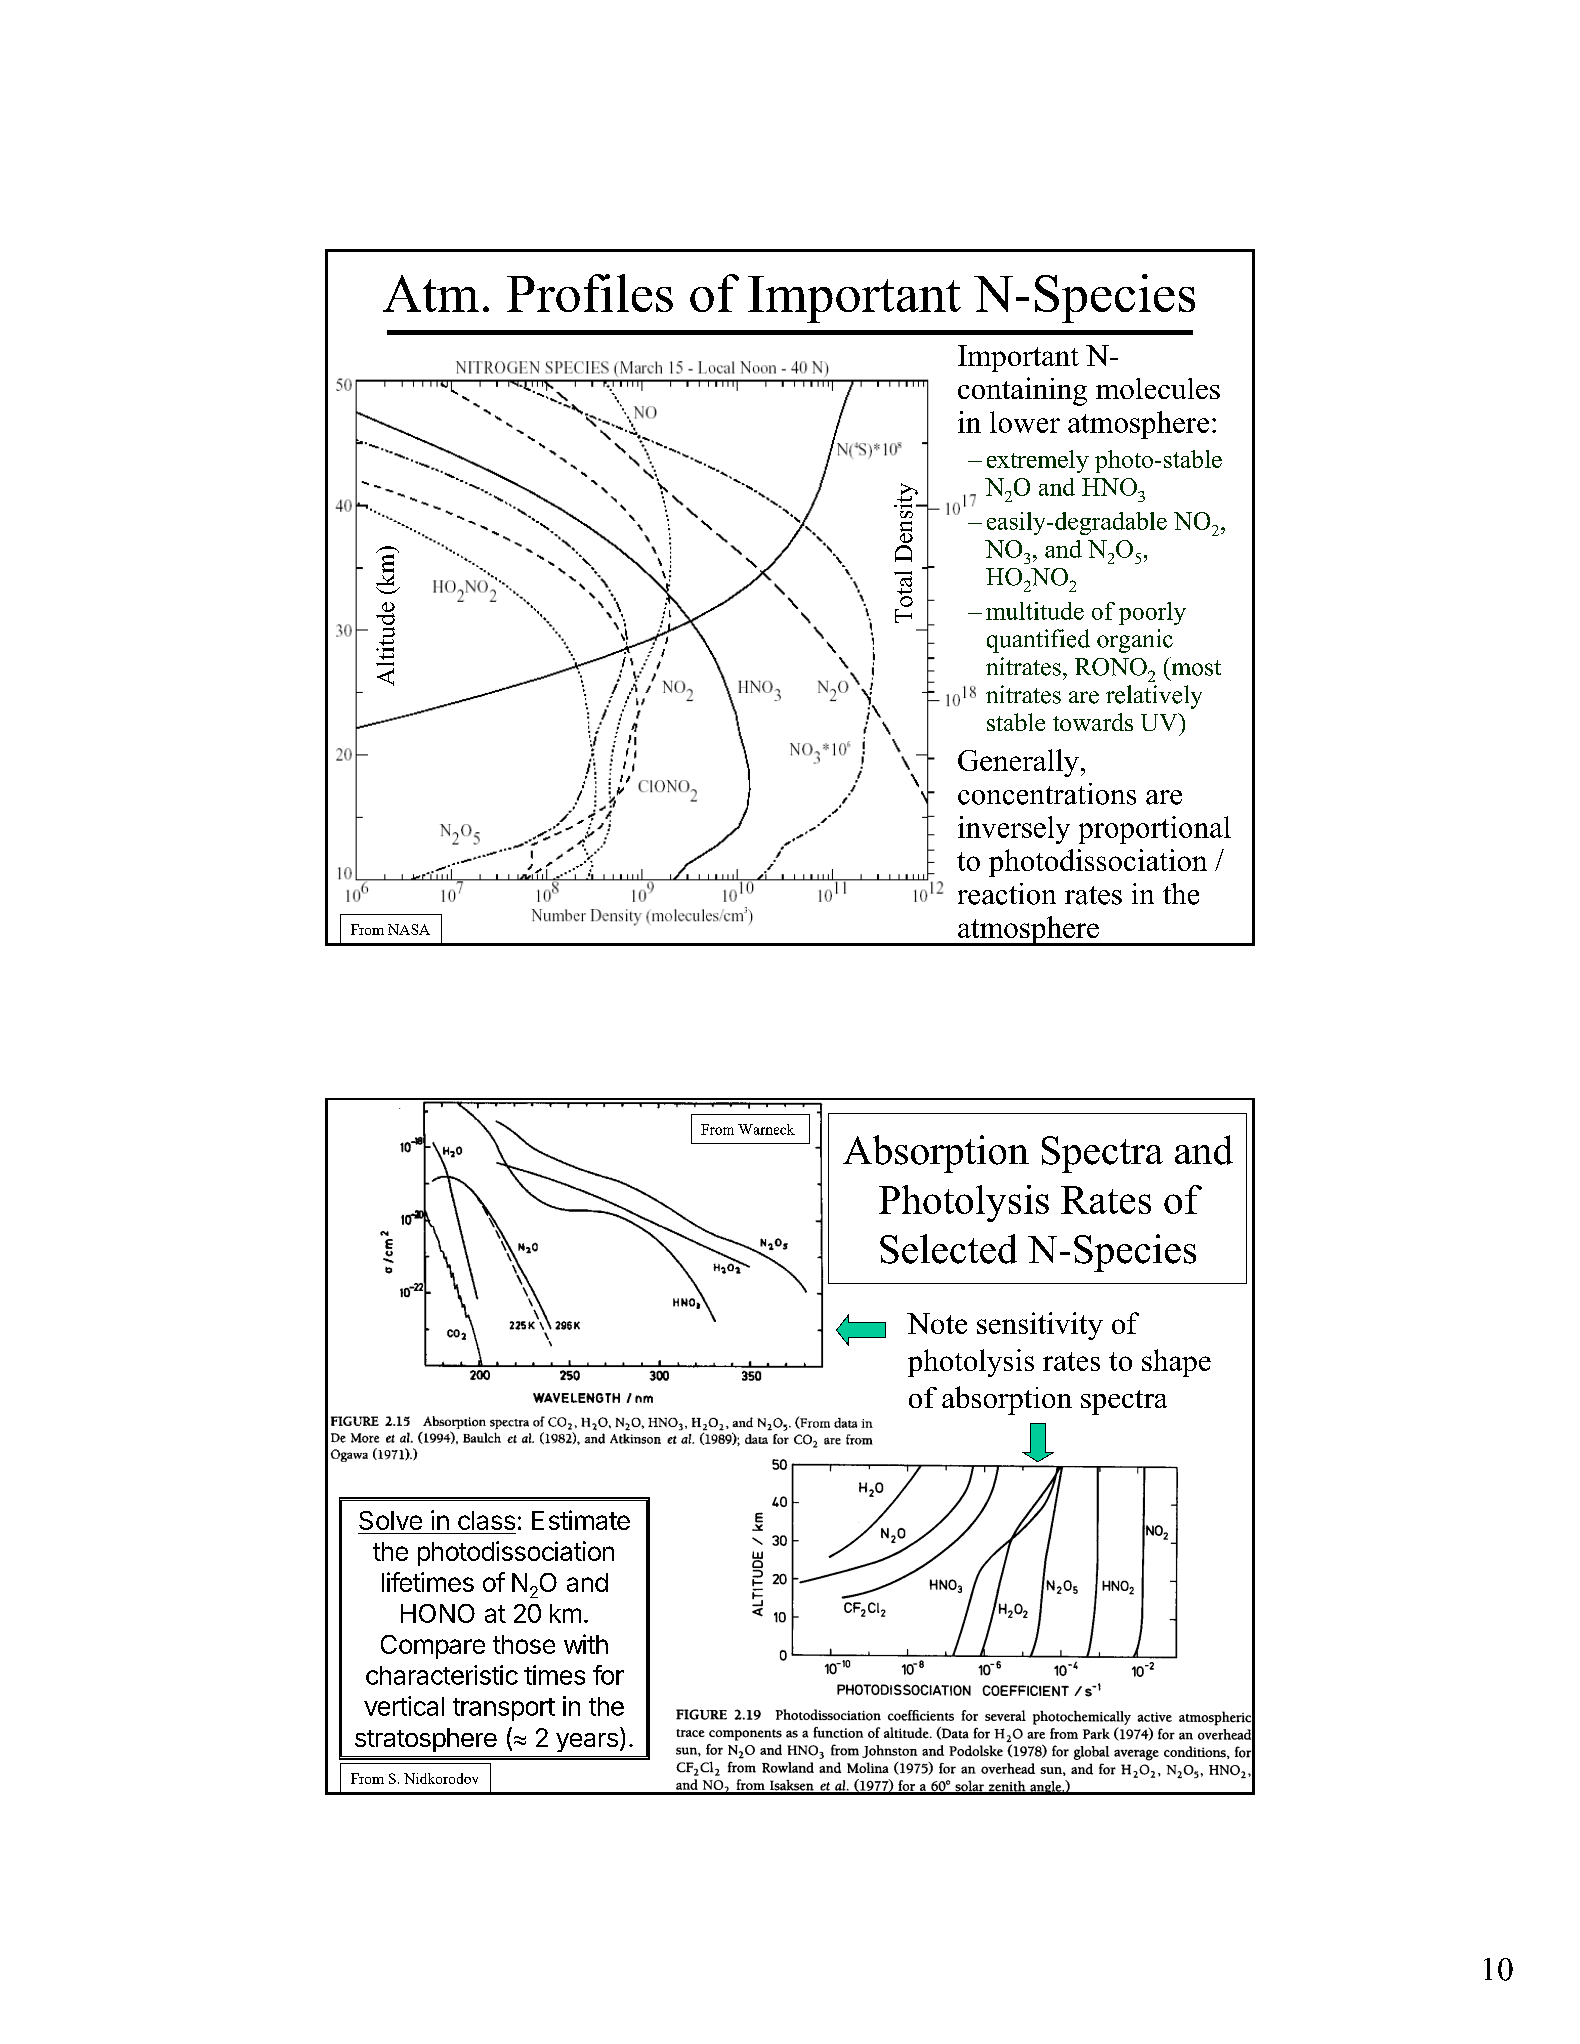 This image has width=1580, height=2044. Describe the element at coordinates (1025, 422) in the image. I see `lower` at that location.
